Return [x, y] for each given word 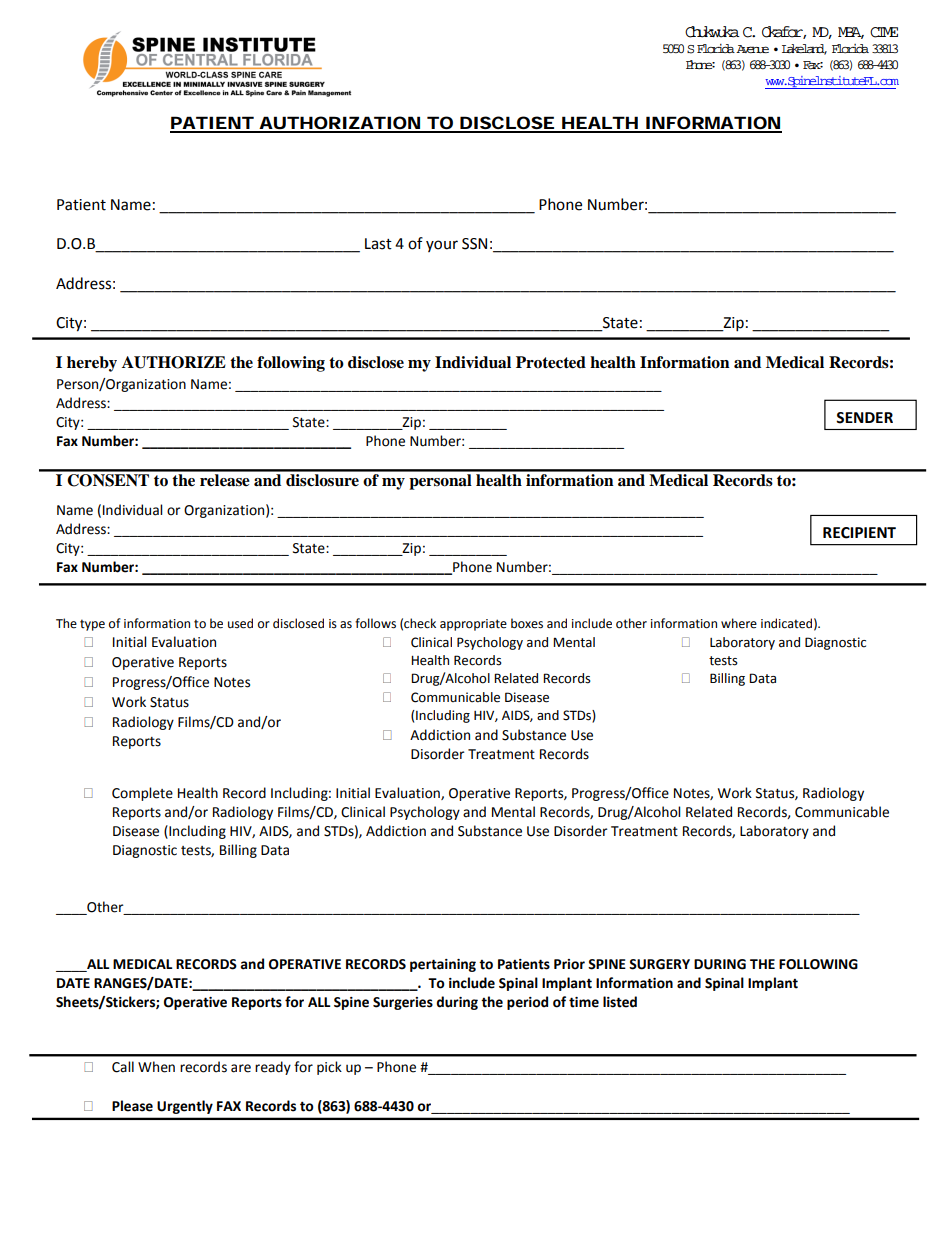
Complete [142, 794]
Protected [551, 362]
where [739, 623]
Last [378, 244]
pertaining [443, 965]
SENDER [864, 418]
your [442, 246]
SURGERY [659, 964]
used [240, 623]
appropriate [473, 625]
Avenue [752, 49]
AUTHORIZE [174, 362]
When [156, 1067]
